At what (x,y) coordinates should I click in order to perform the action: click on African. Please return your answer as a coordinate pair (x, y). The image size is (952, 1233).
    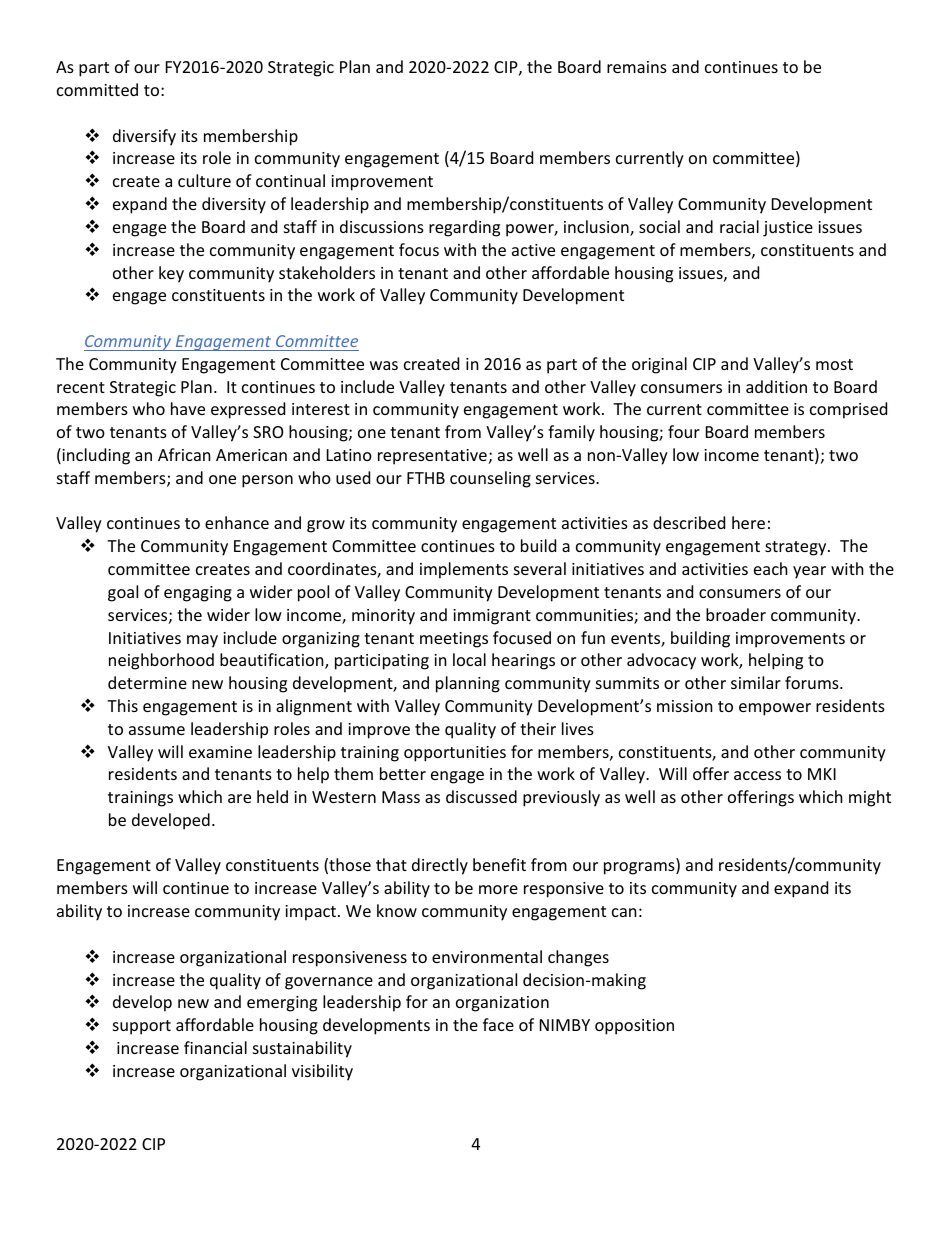
    Looking at the image, I should click on (184, 454).
